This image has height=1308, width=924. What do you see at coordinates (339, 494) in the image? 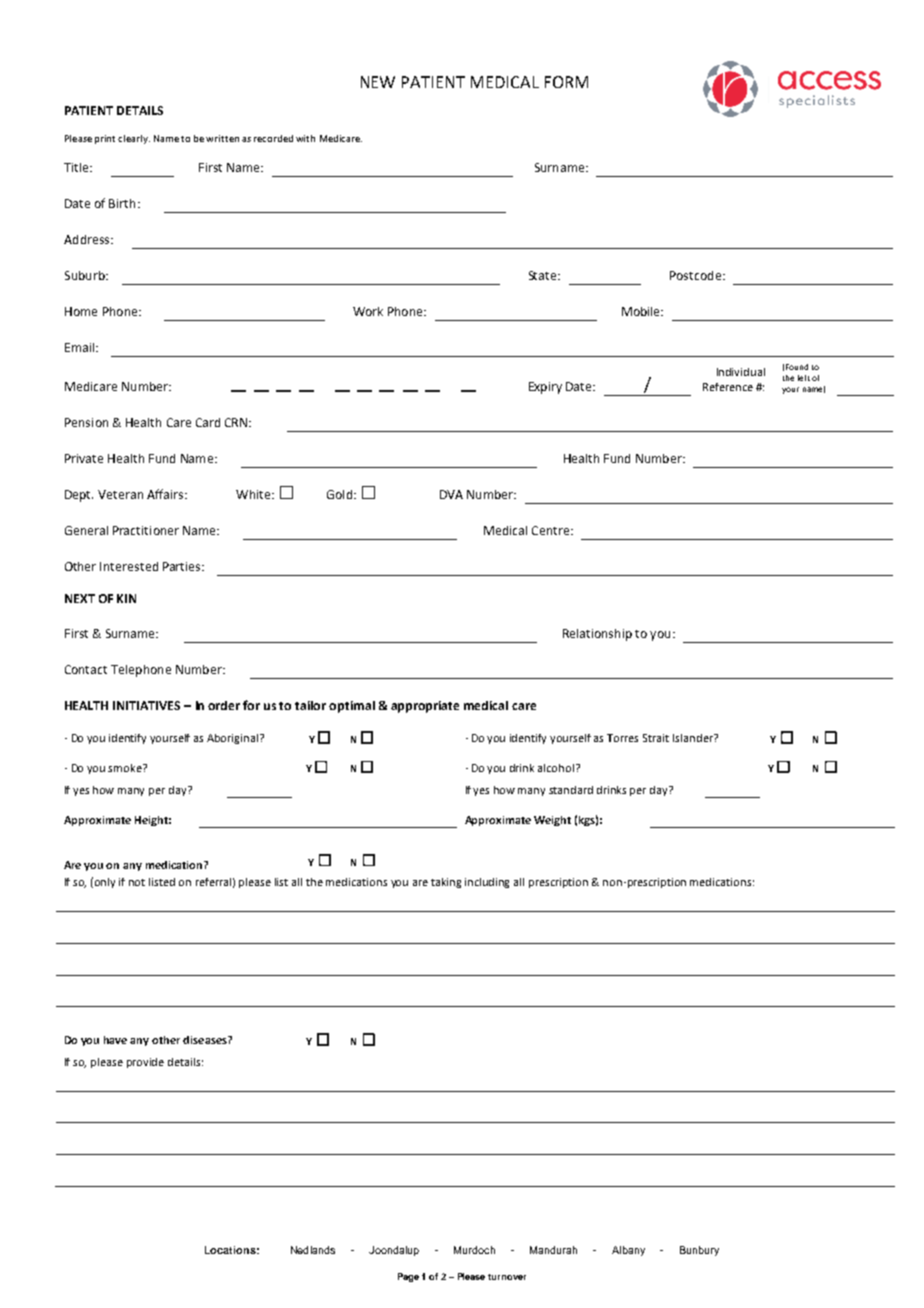
I see `Gold` at bounding box center [339, 494].
